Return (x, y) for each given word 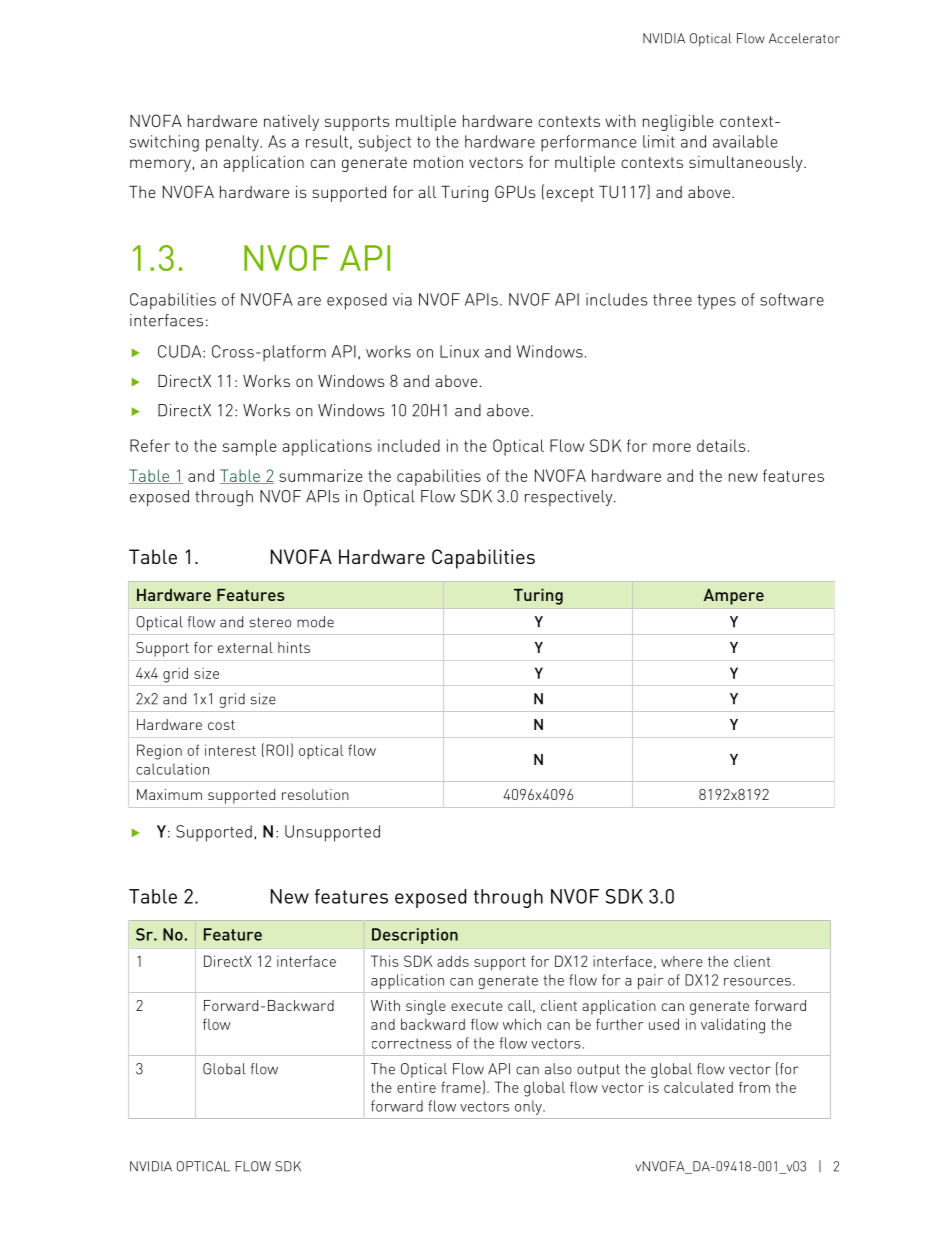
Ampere (734, 597)
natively (291, 123)
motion (438, 162)
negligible (678, 123)
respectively (570, 498)
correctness (412, 1044)
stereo (270, 622)
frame (461, 1087)
